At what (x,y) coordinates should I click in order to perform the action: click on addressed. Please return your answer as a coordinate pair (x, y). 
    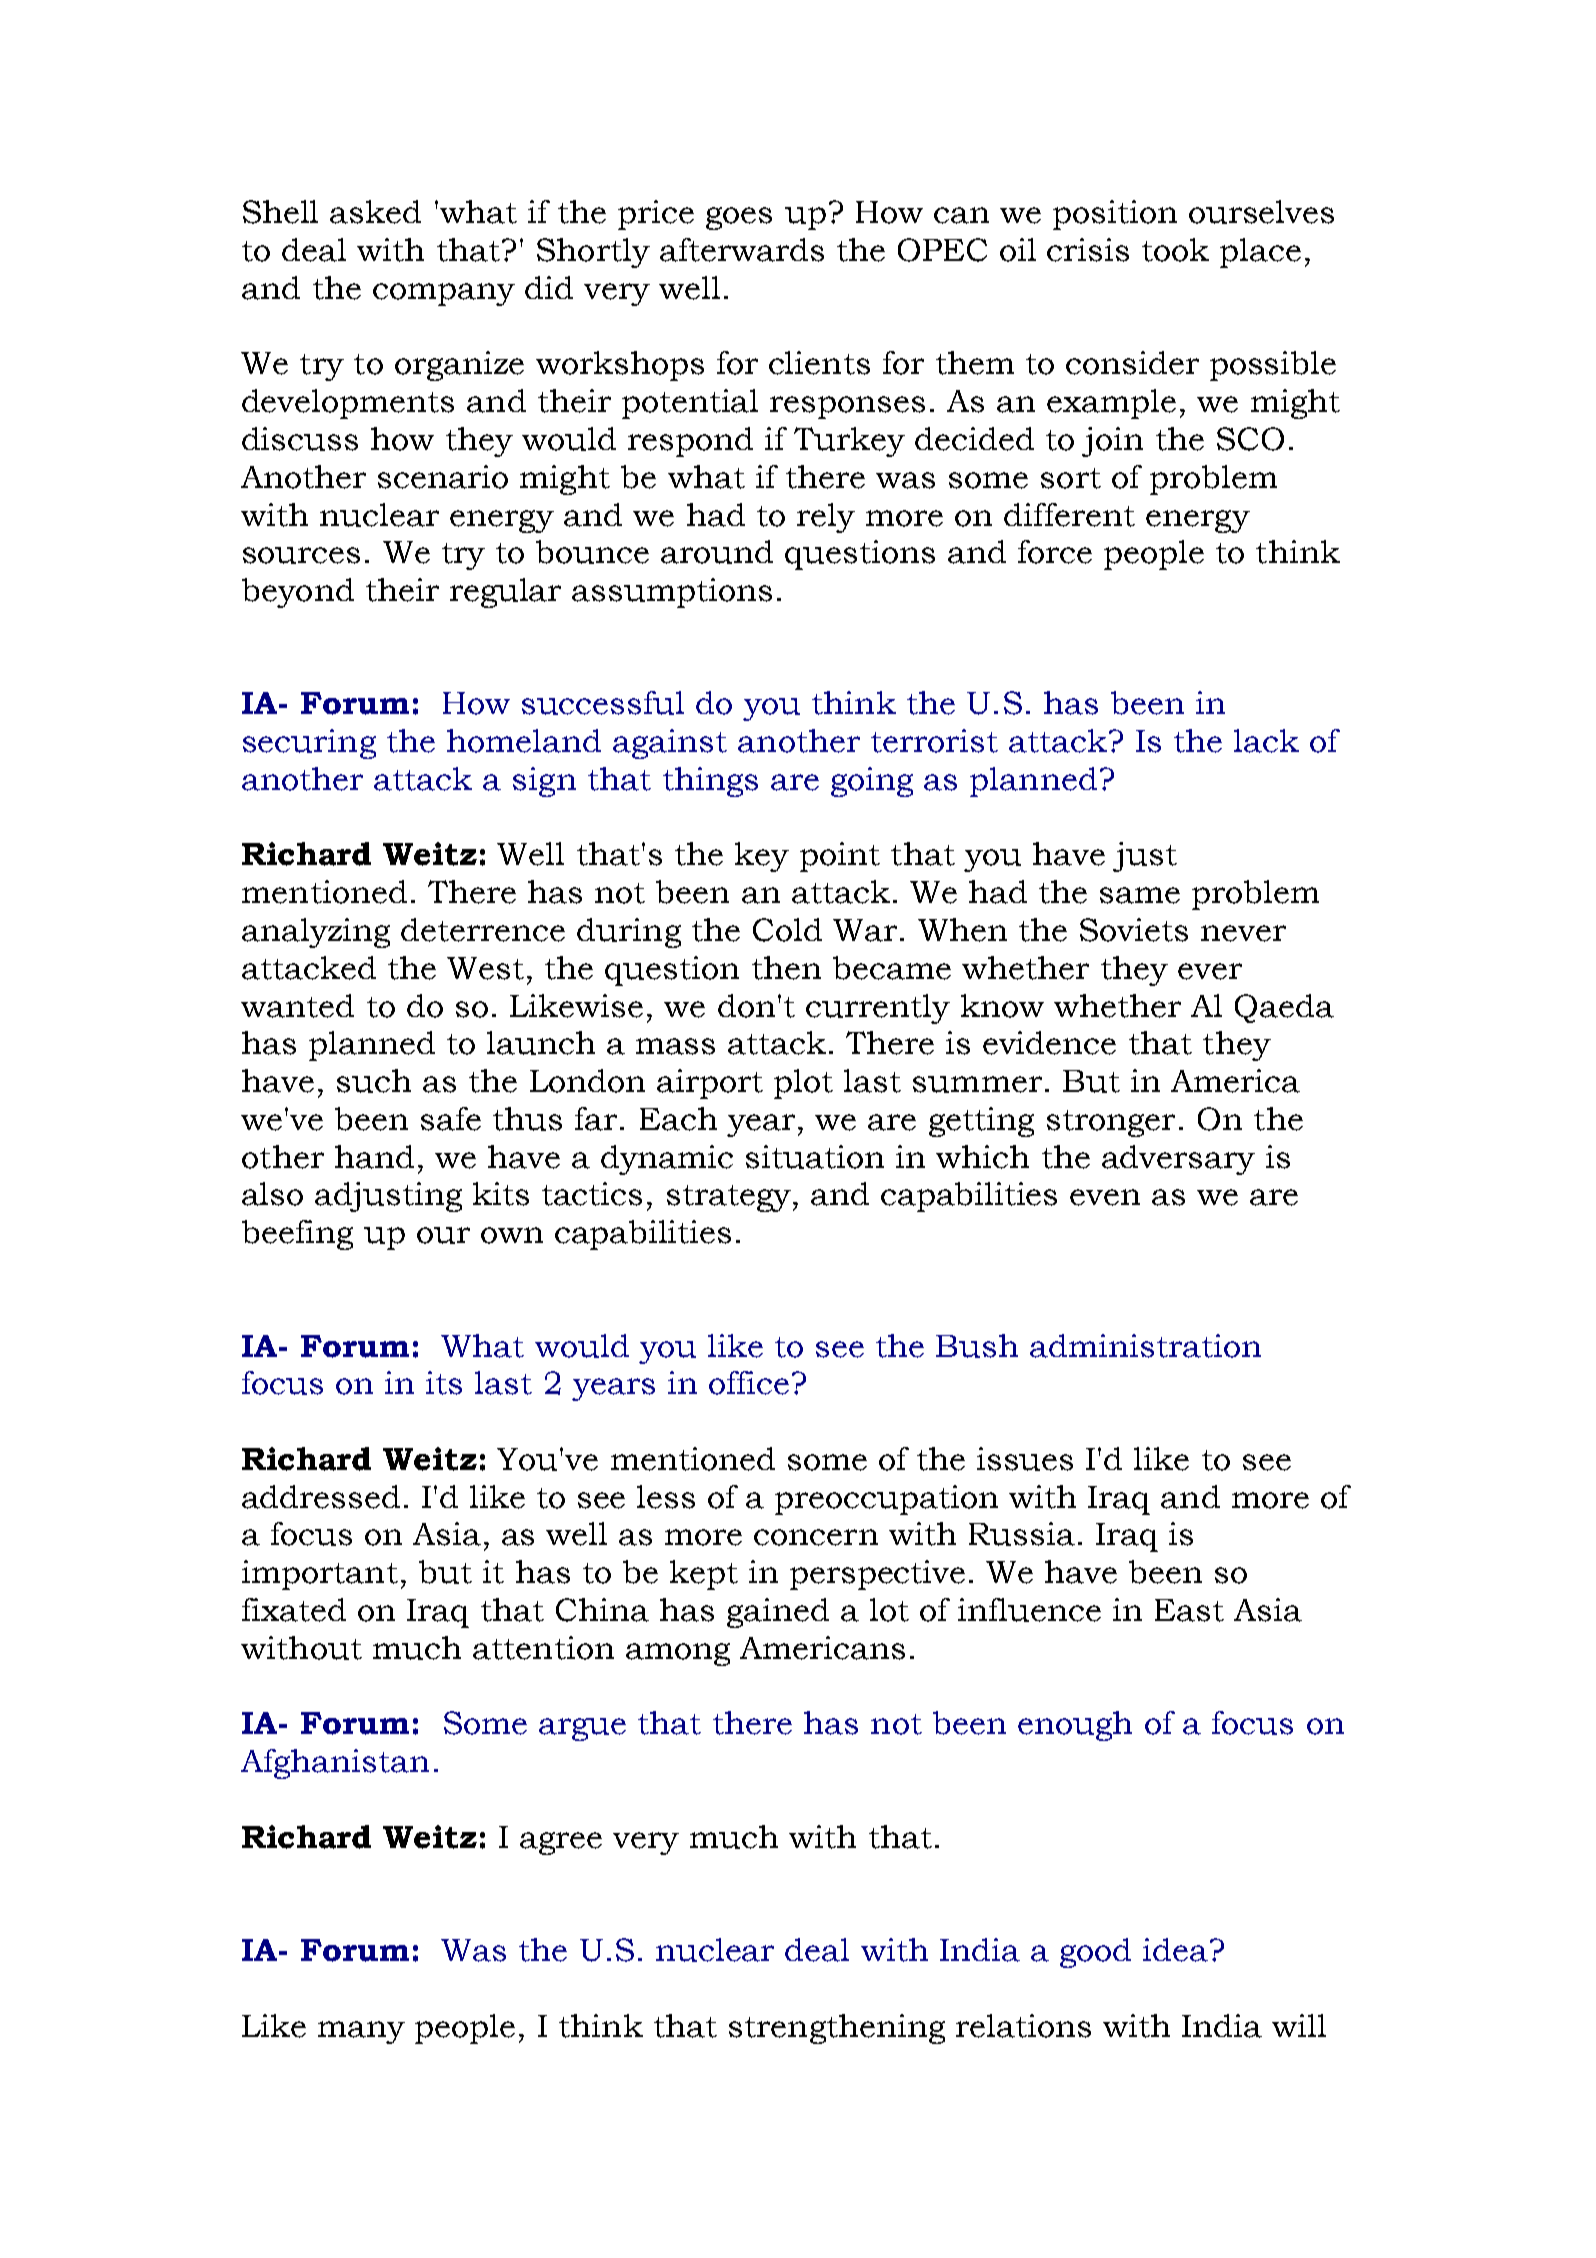
    Looking at the image, I should click on (321, 1497).
